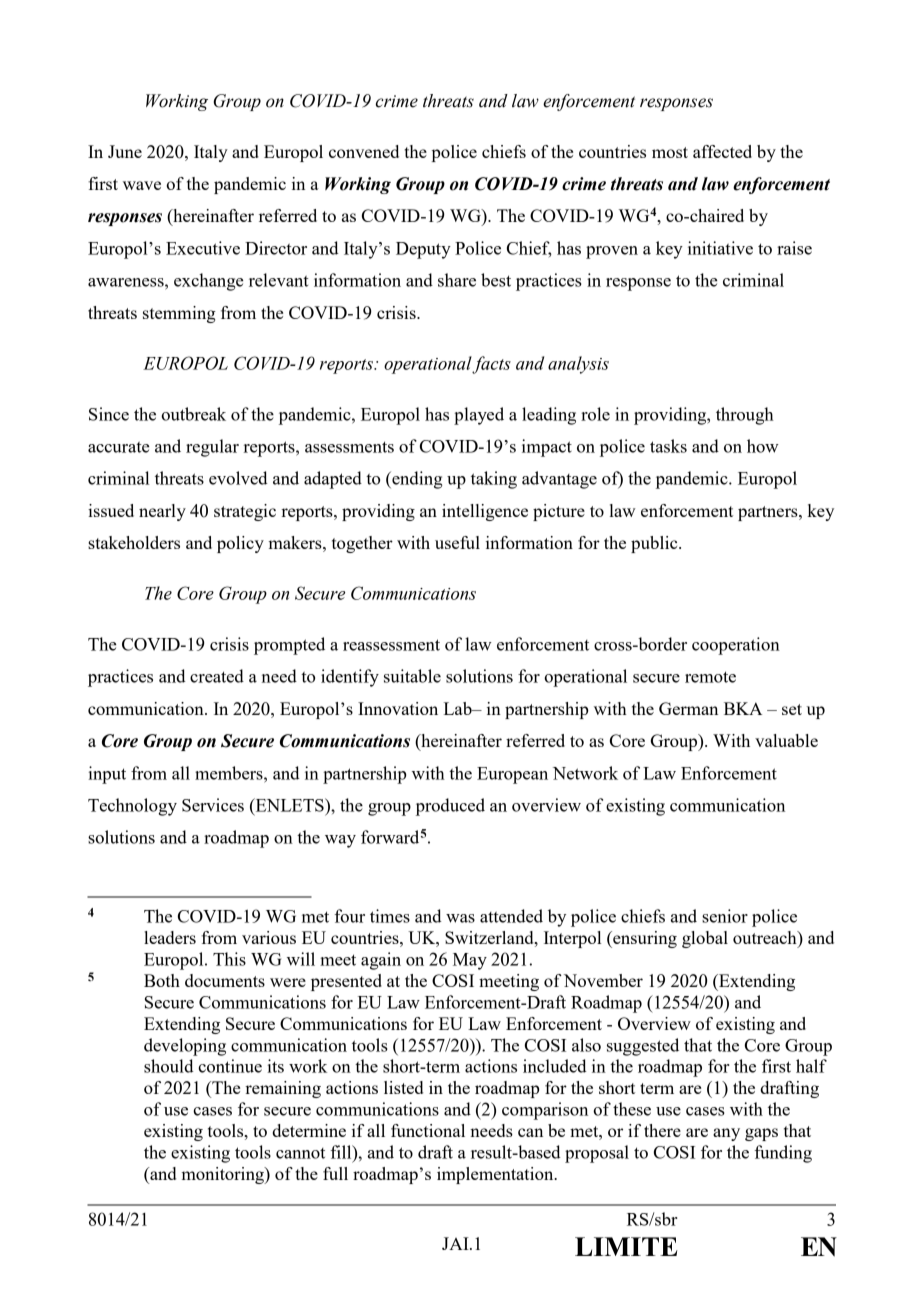  Describe the element at coordinates (722, 151) in the screenshot. I see `affected` at that location.
